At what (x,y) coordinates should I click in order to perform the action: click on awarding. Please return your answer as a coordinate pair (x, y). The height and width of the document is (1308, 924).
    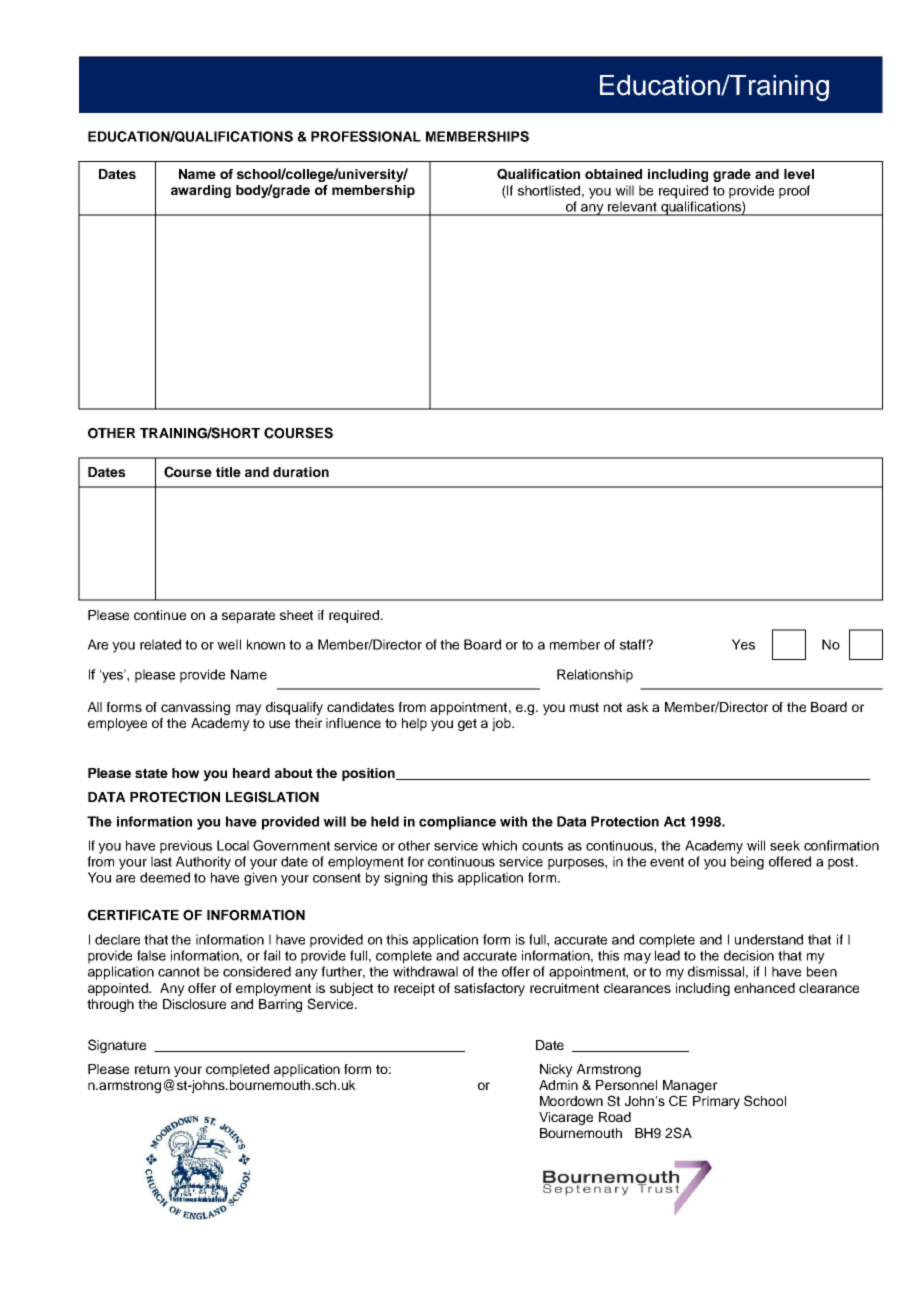
    Looking at the image, I should click on (201, 191).
